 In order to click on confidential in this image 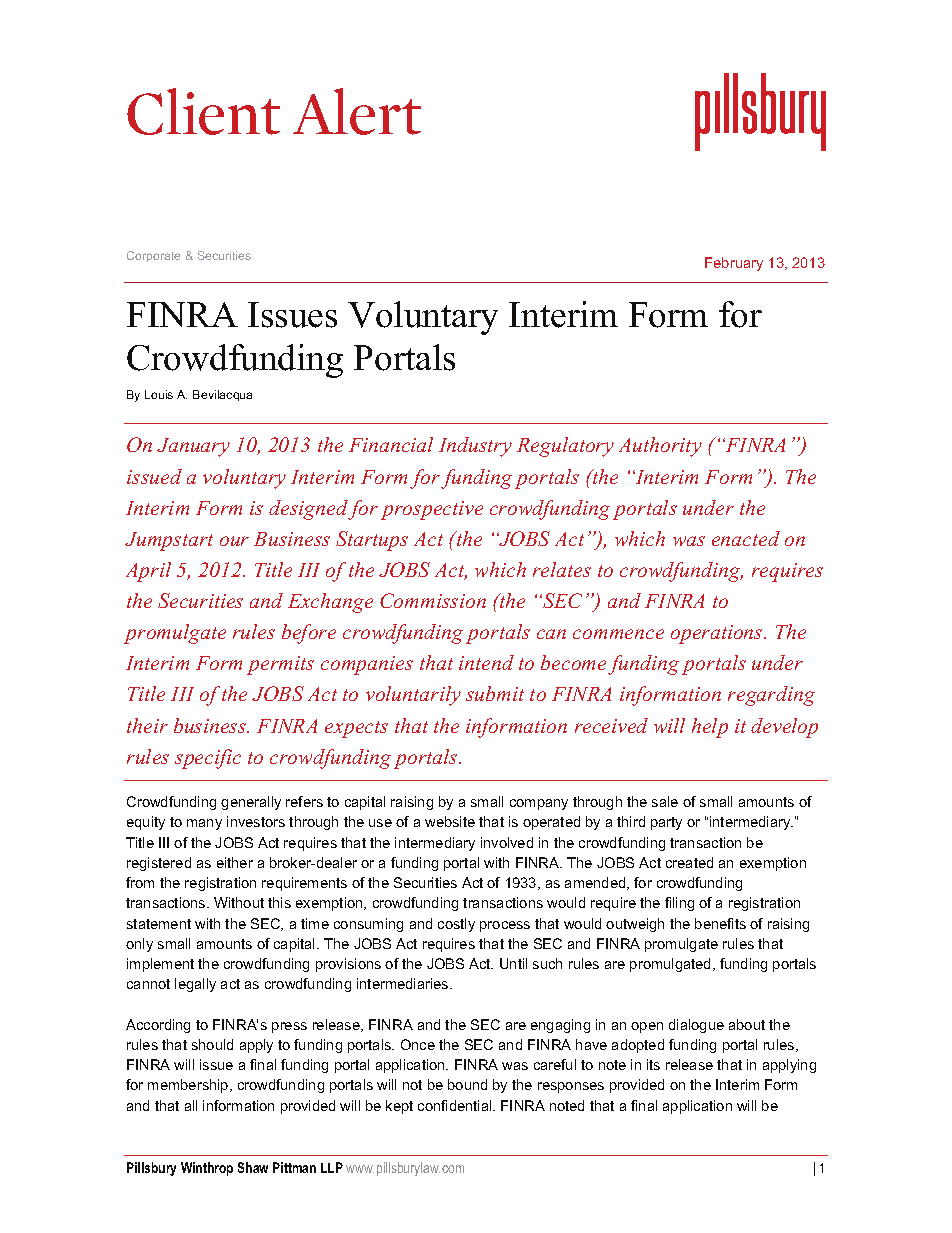, I will do `click(456, 1105)`.
